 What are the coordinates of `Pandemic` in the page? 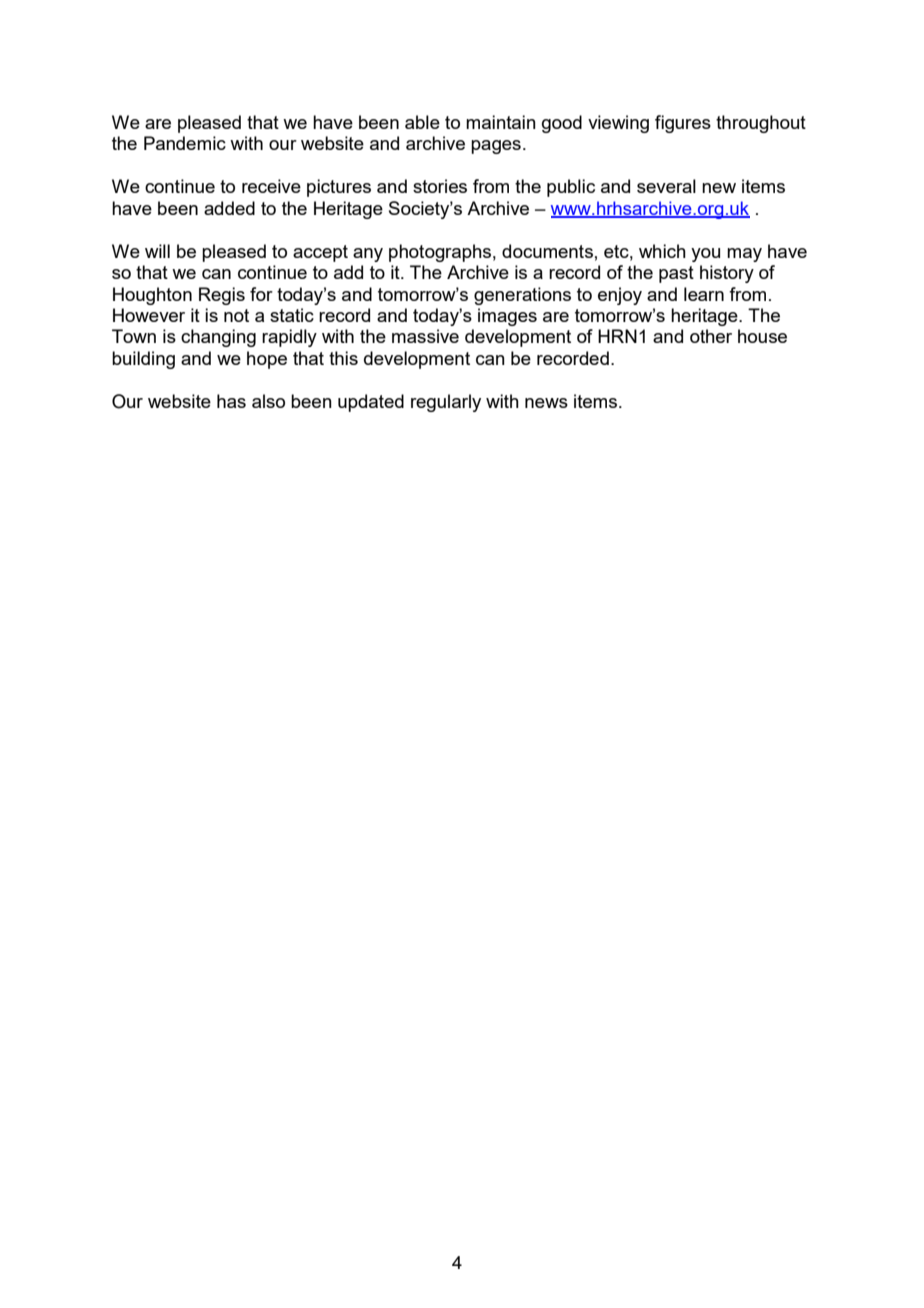 It's located at (185, 143).
